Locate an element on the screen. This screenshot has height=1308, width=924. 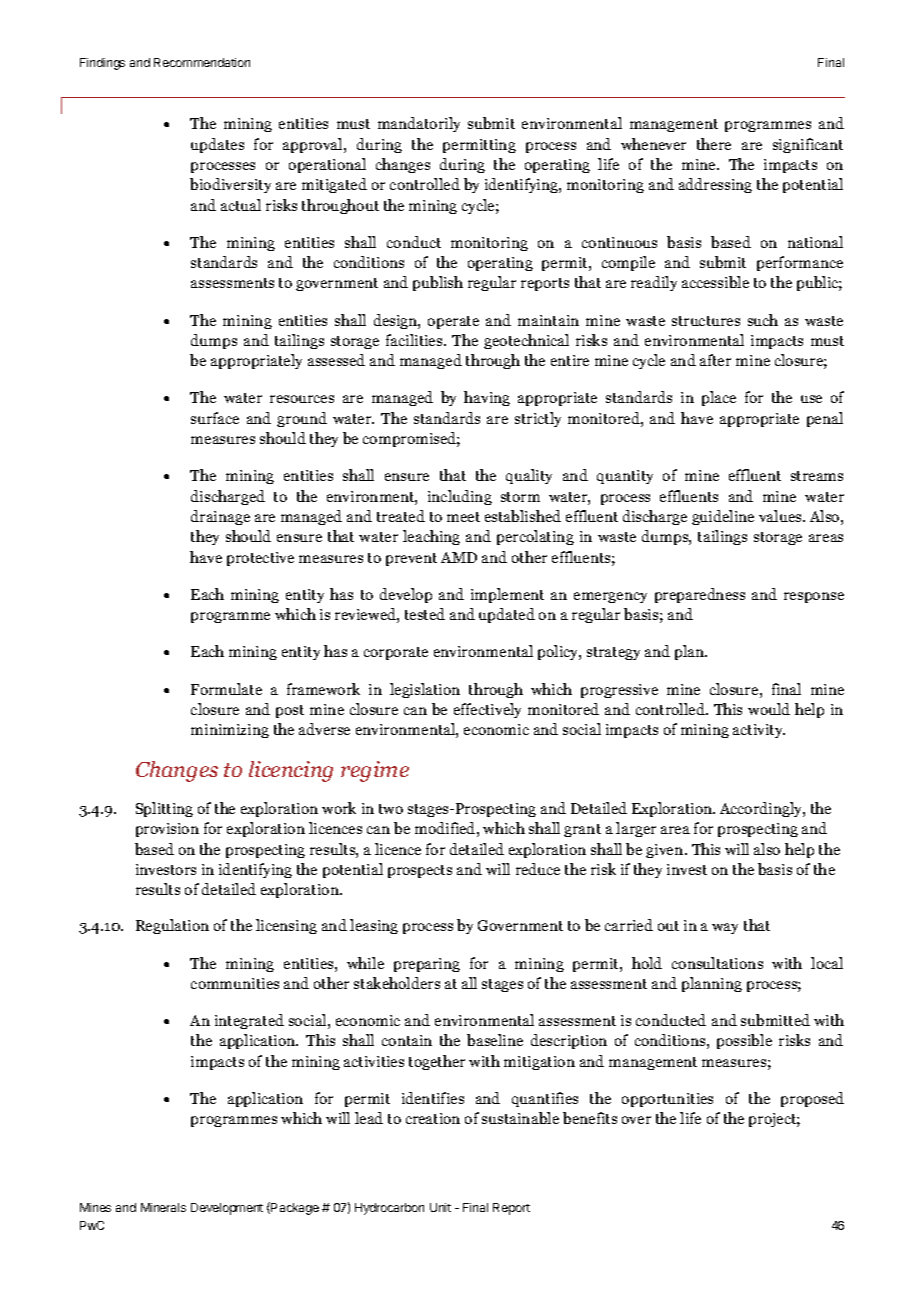
Recommendation is located at coordinates (202, 62).
